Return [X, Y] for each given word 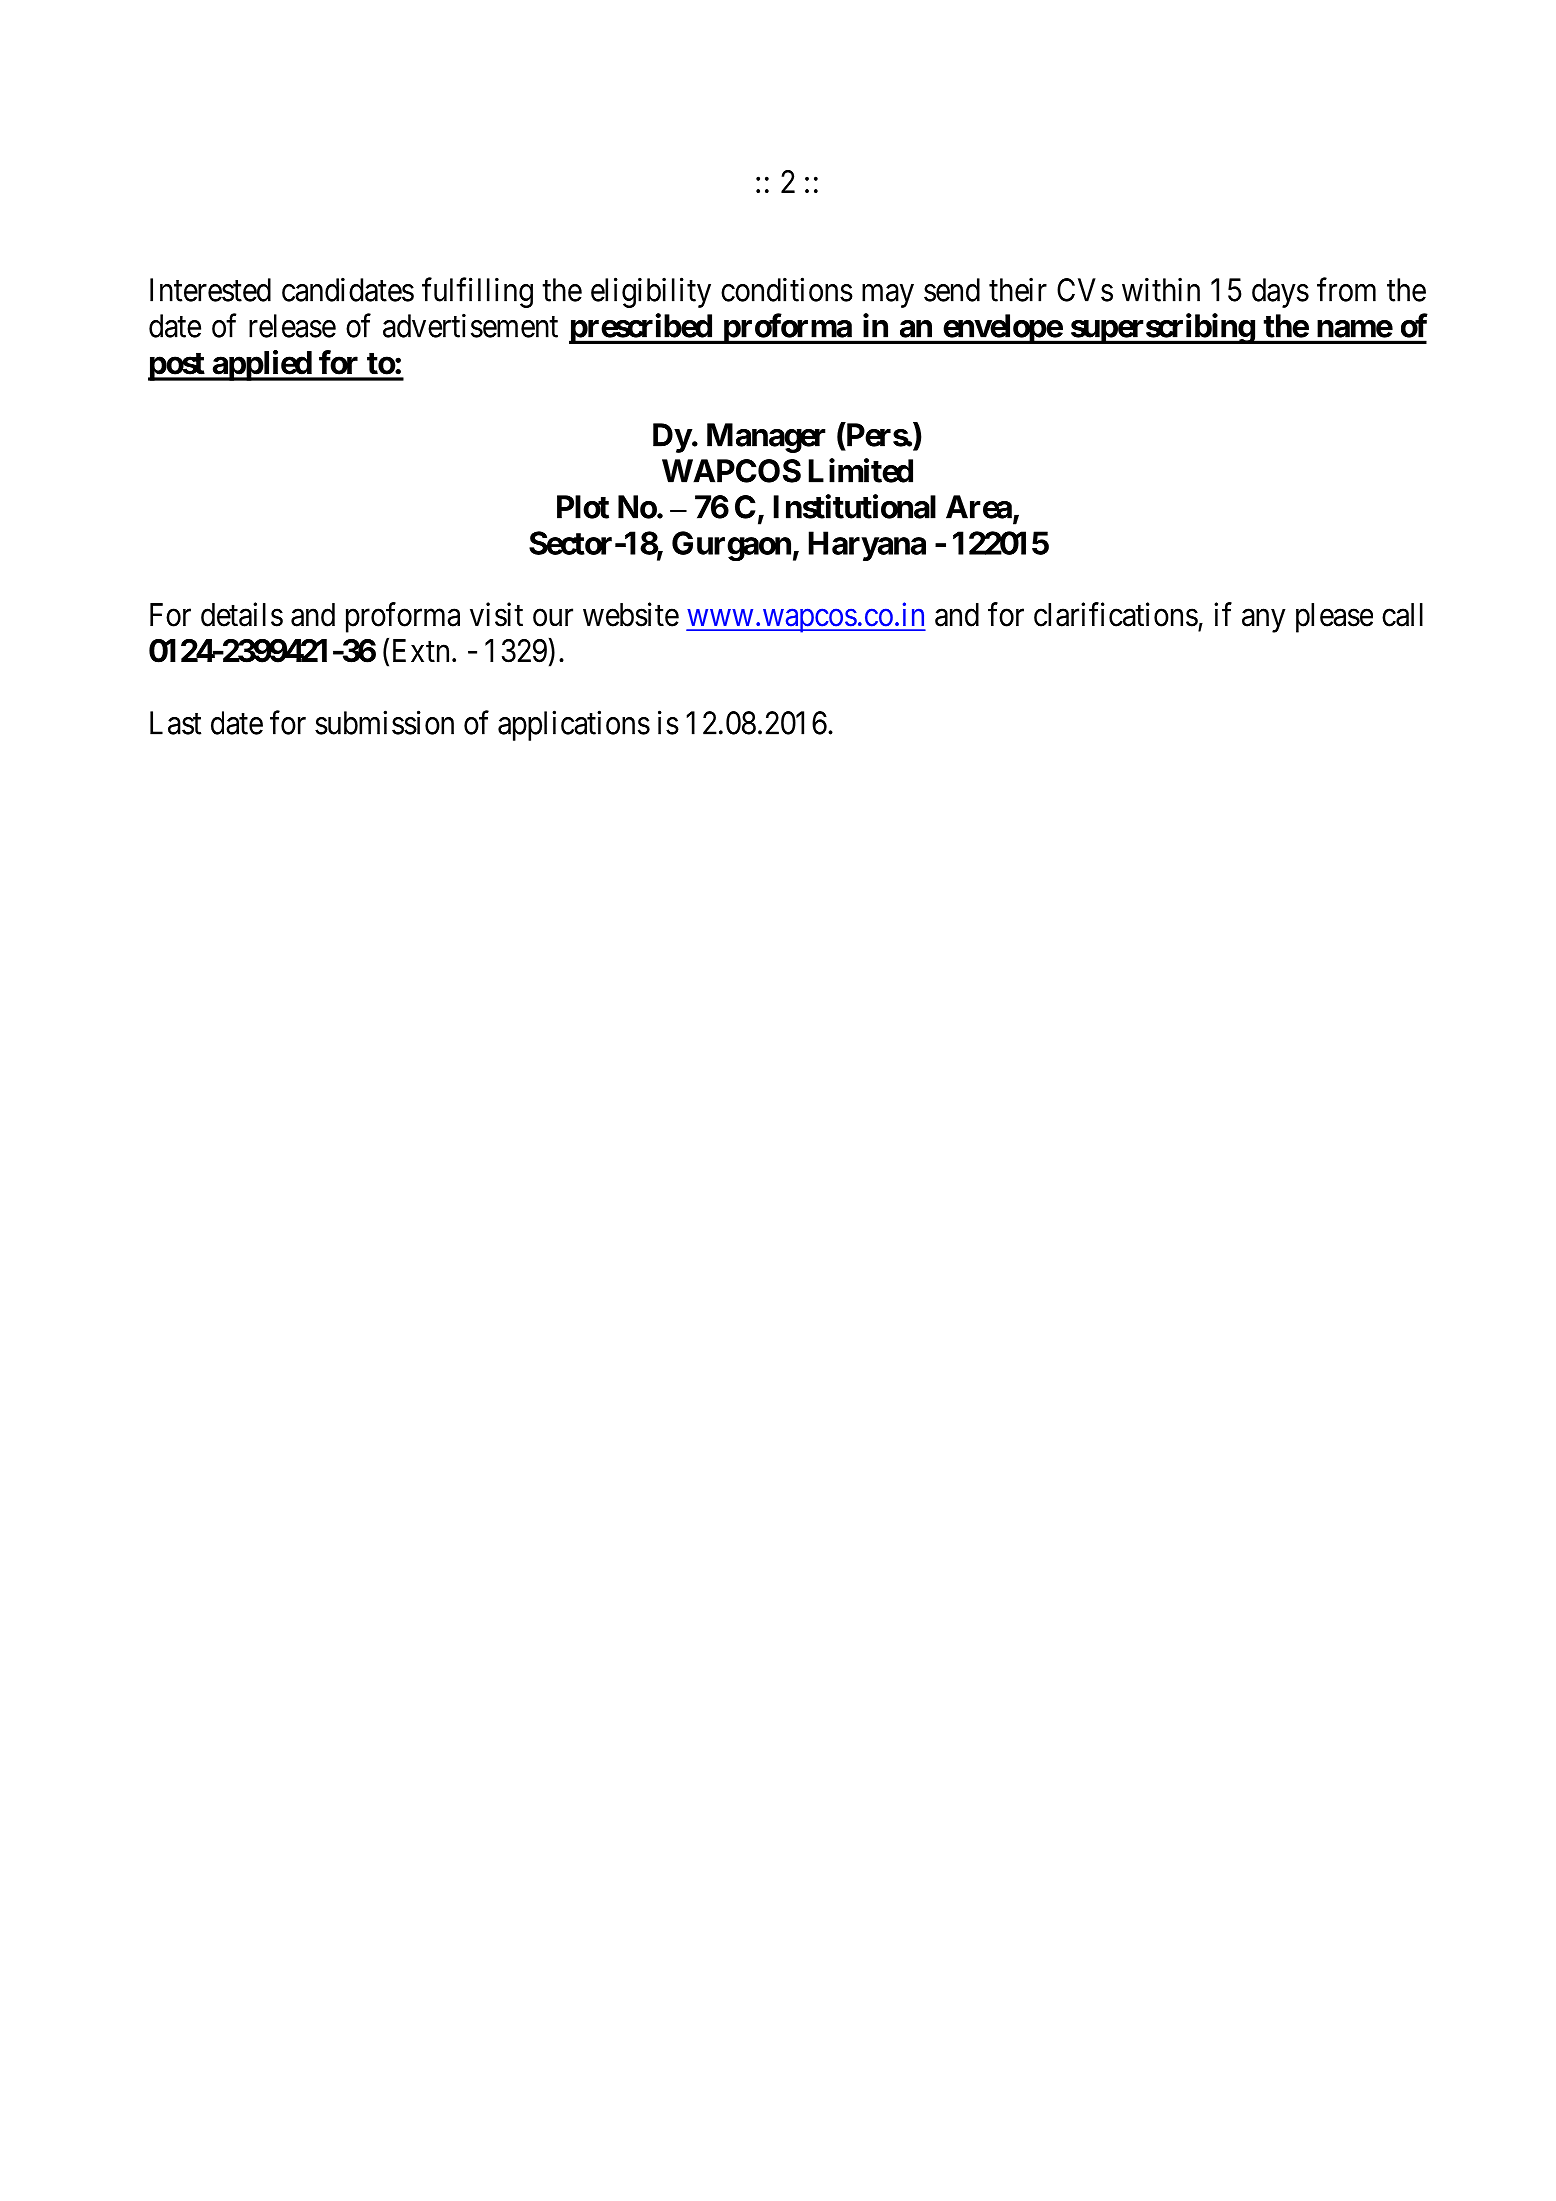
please [1334, 618]
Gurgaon [731, 546]
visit [496, 614]
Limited [861, 470]
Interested [210, 290]
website [631, 614]
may [888, 296]
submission [384, 722]
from [1346, 289]
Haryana [867, 546]
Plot [583, 507]
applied [261, 365]
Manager [766, 438]
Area [979, 507]
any [1264, 621]
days [1280, 293]
